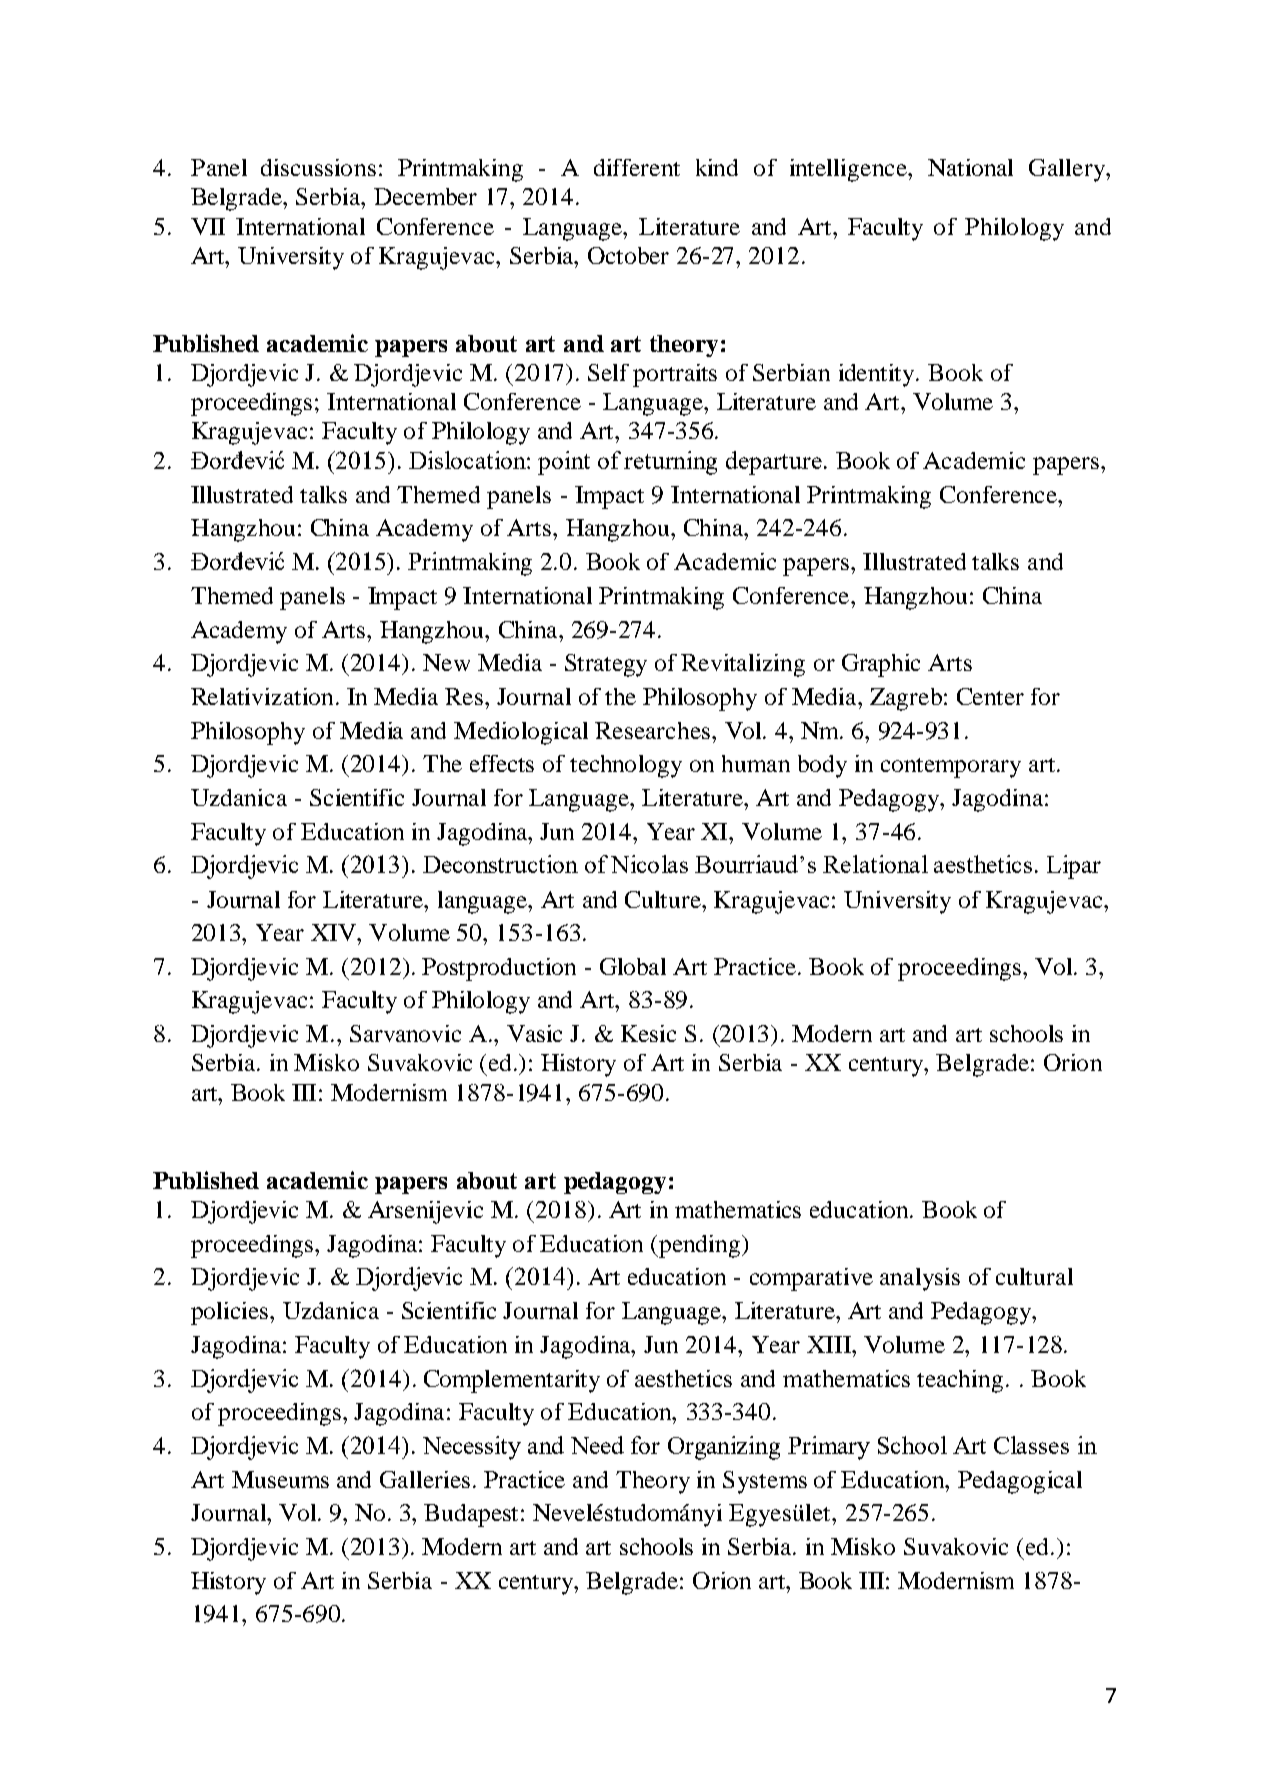  I want to click on Relational, so click(875, 864).
